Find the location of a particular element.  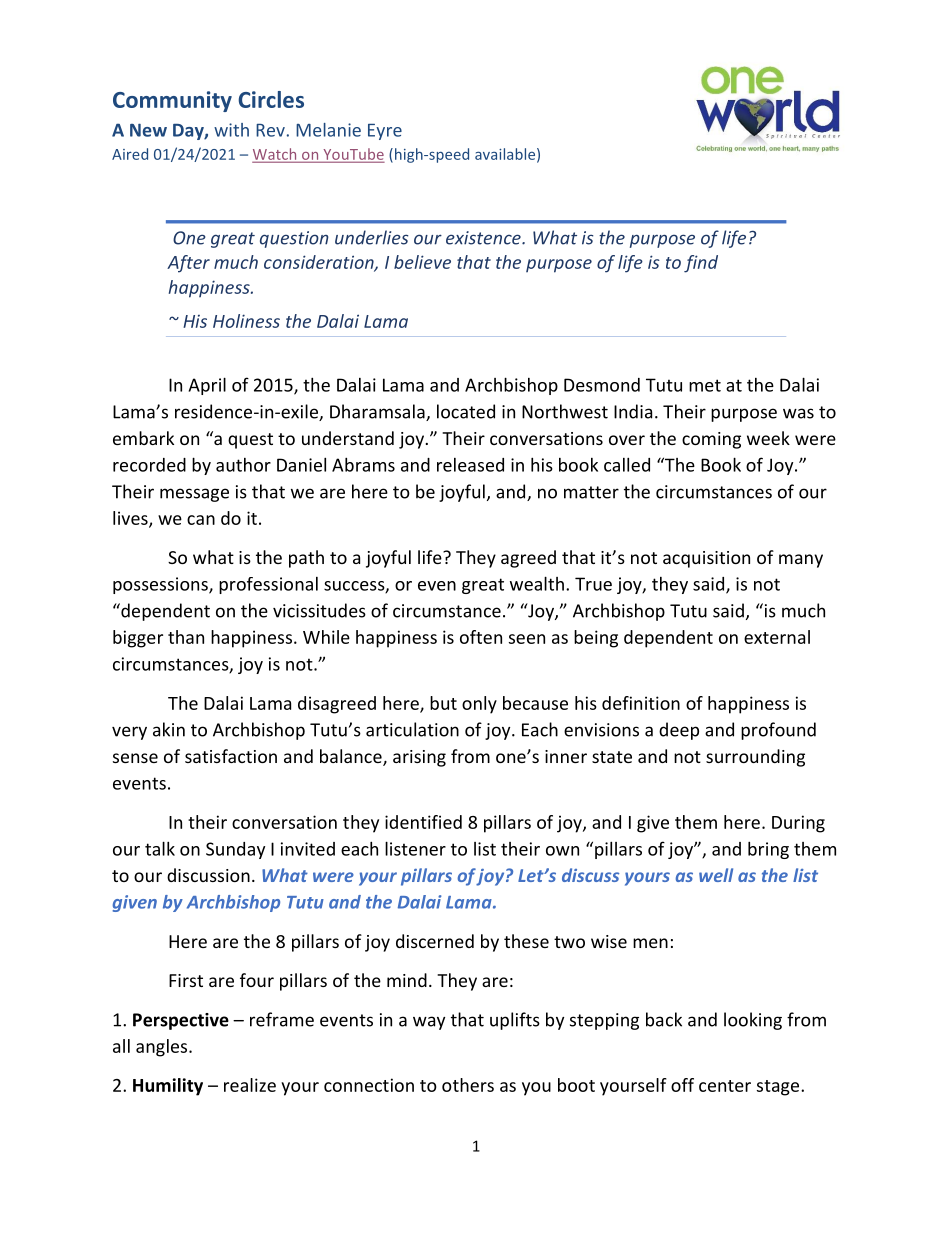

identified is located at coordinates (423, 822).
